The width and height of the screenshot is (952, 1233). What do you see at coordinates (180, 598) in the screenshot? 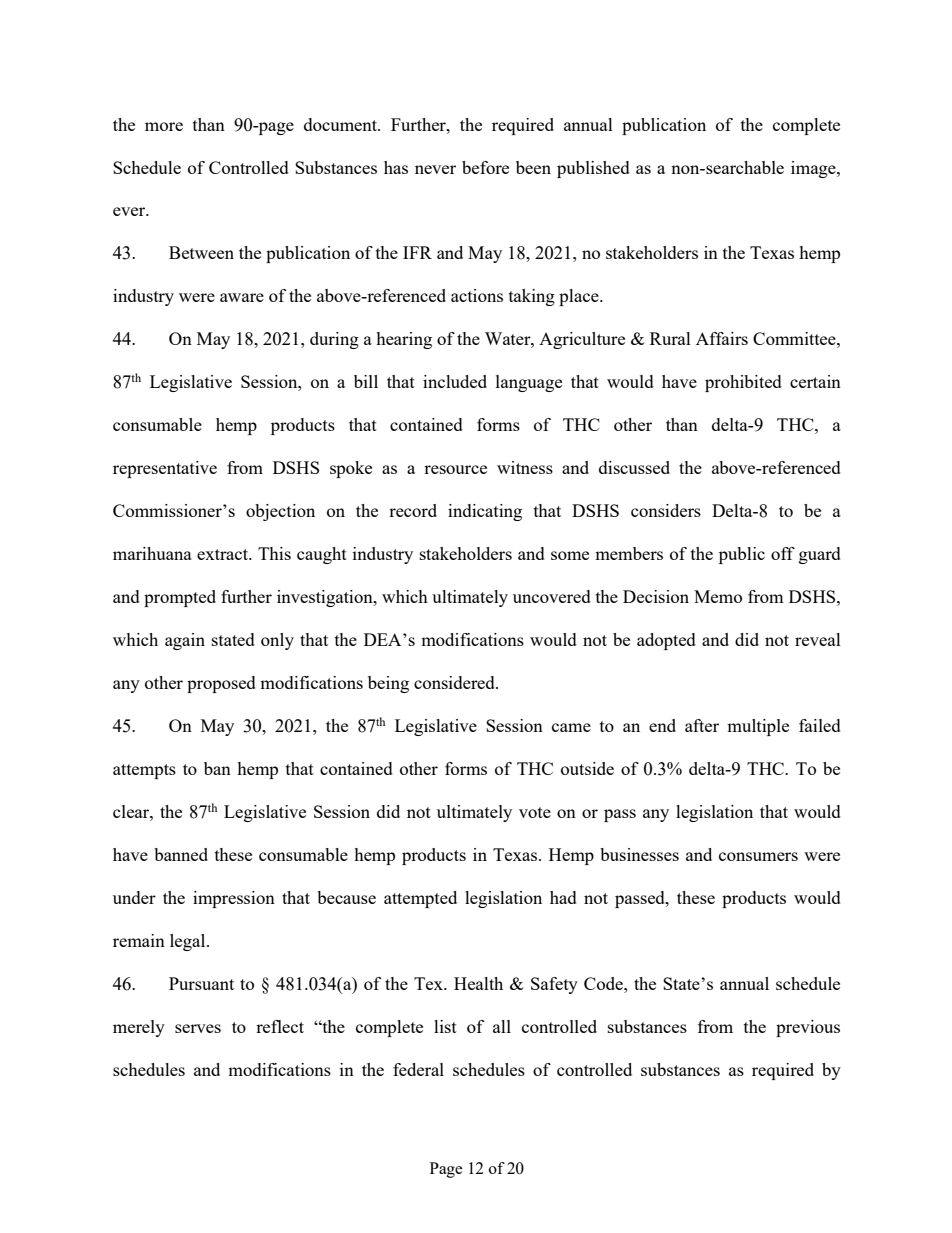
I see `prompted` at bounding box center [180, 598].
